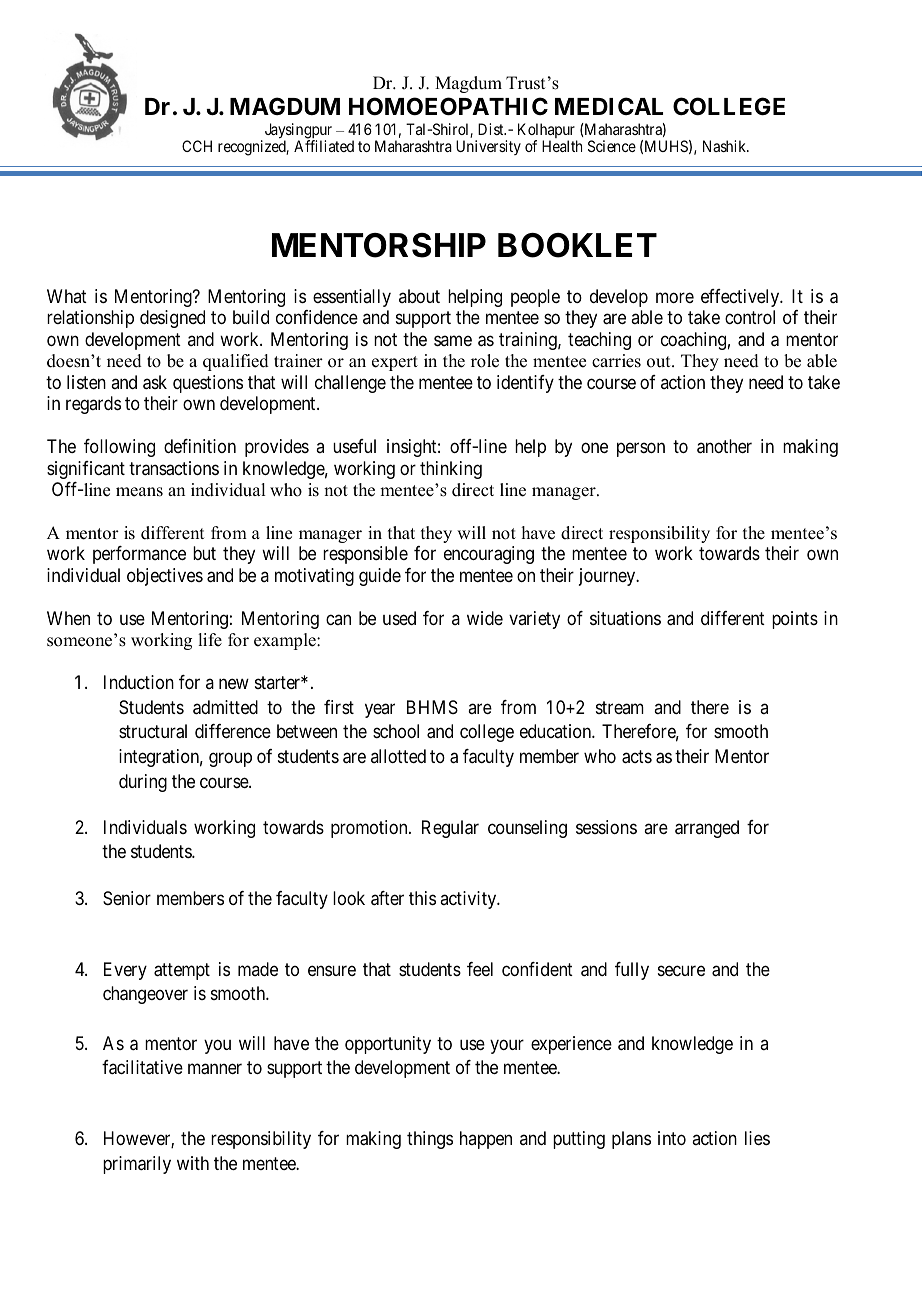  Describe the element at coordinates (137, 1165) in the screenshot. I see `primarily` at that location.
